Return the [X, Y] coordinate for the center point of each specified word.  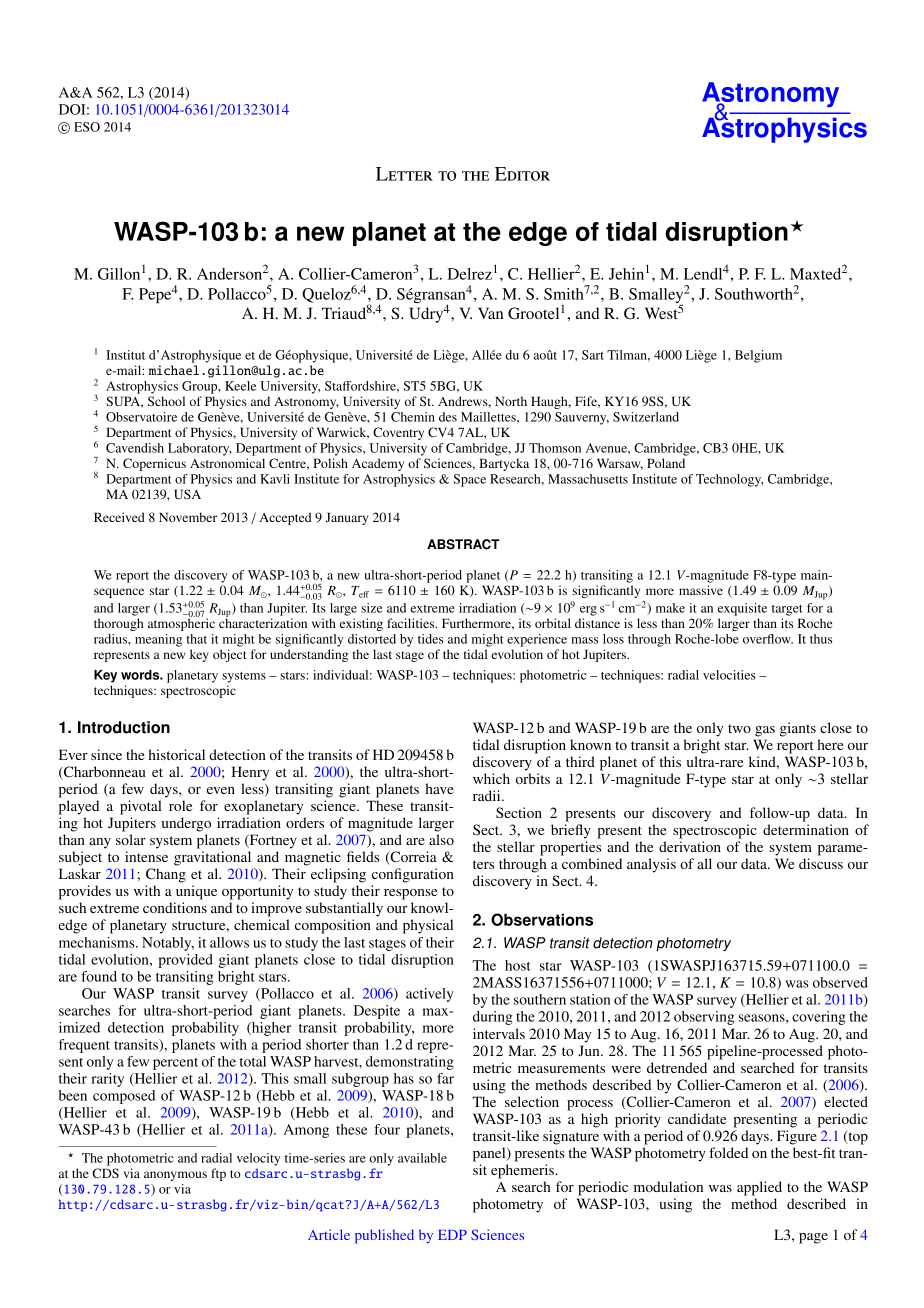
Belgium [758, 356]
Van [490, 313]
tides [430, 639]
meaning [158, 640]
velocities [729, 675]
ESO [87, 127]
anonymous [175, 1176]
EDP [452, 1235]
